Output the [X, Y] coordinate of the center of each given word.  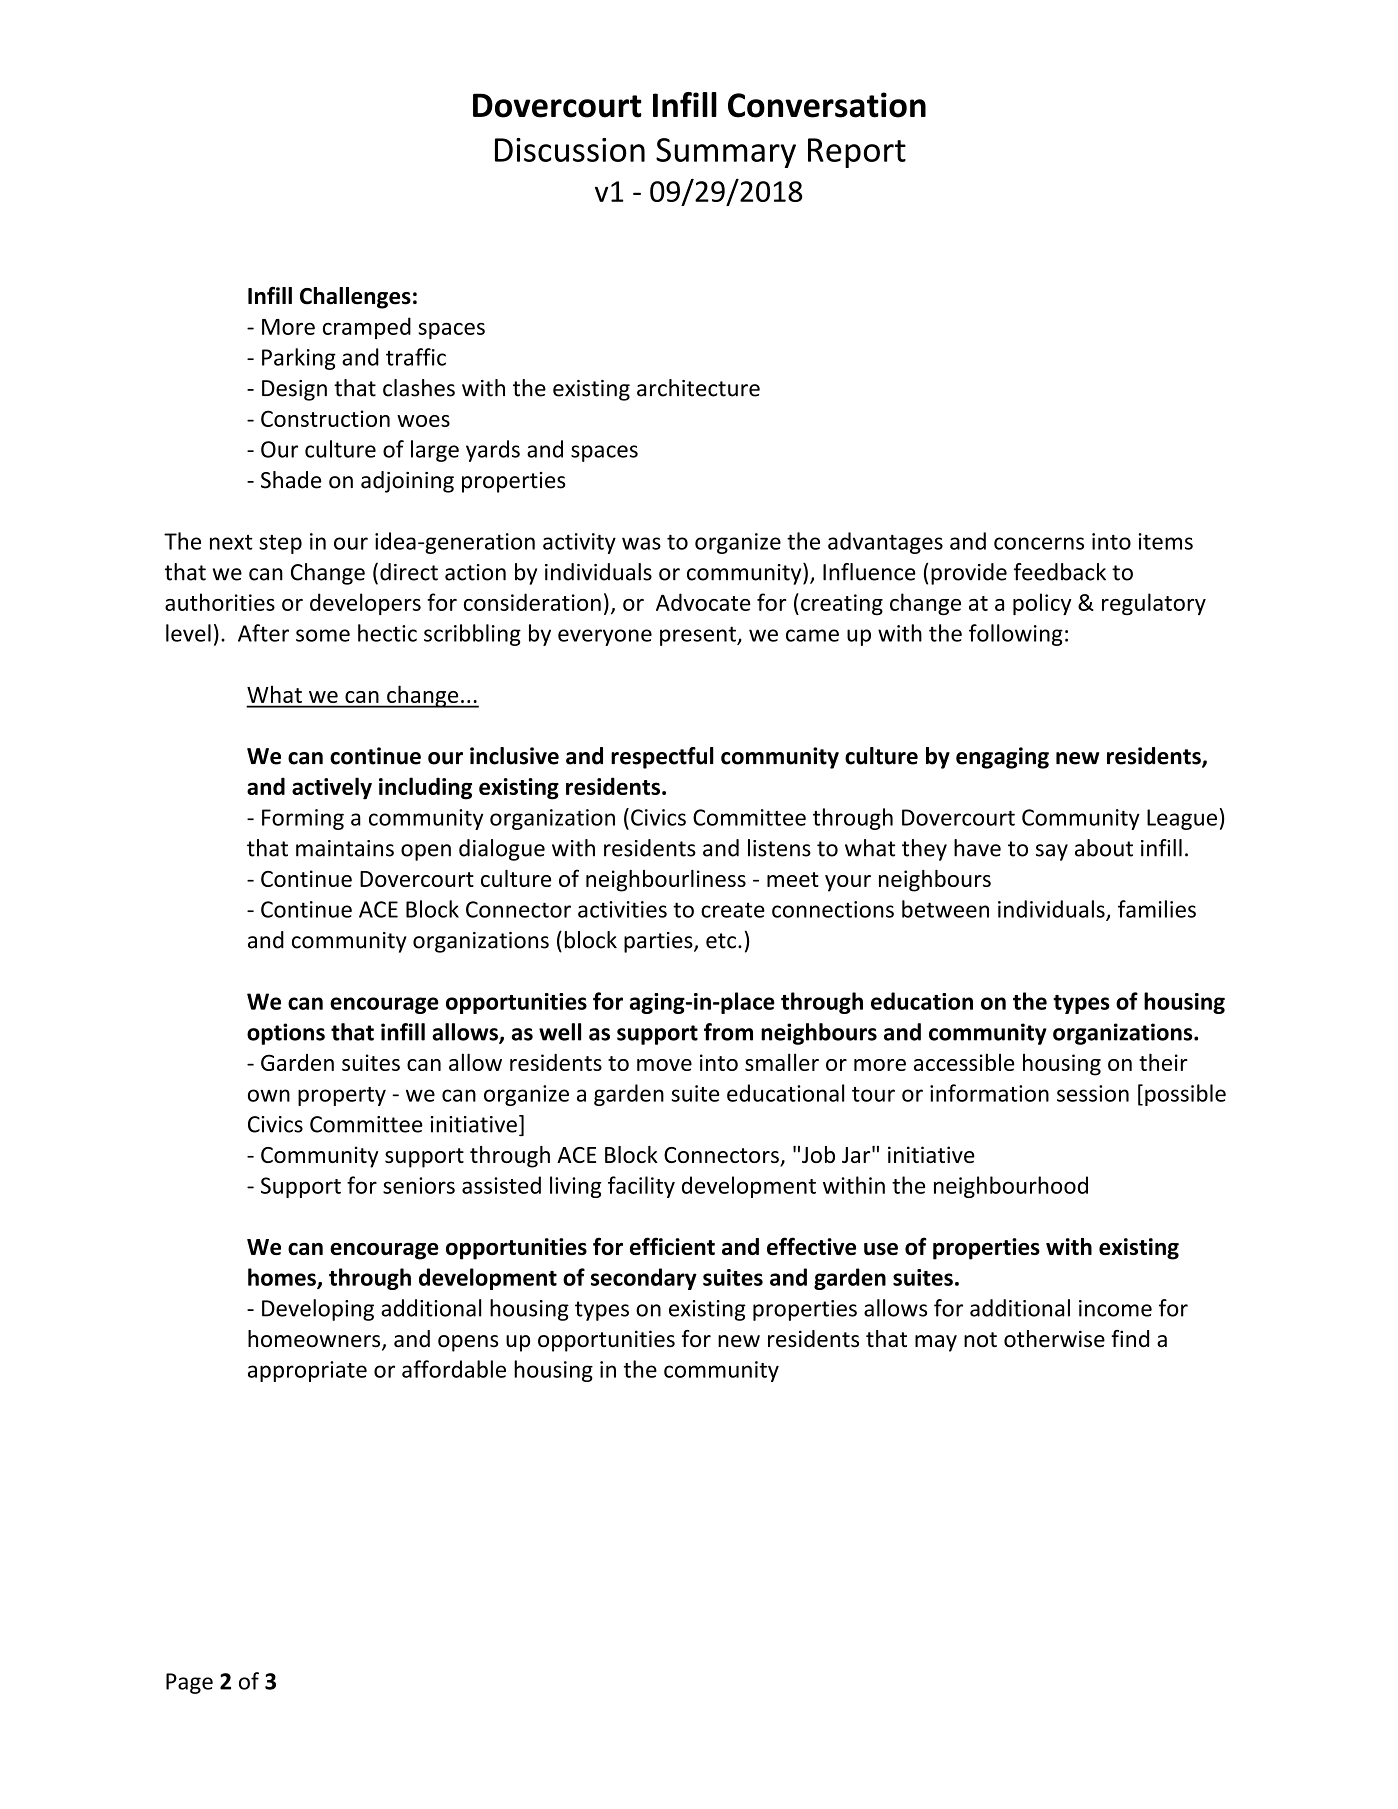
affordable [454, 1369]
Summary [726, 153]
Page [189, 1683]
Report [857, 153]
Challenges [355, 298]
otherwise [1054, 1339]
